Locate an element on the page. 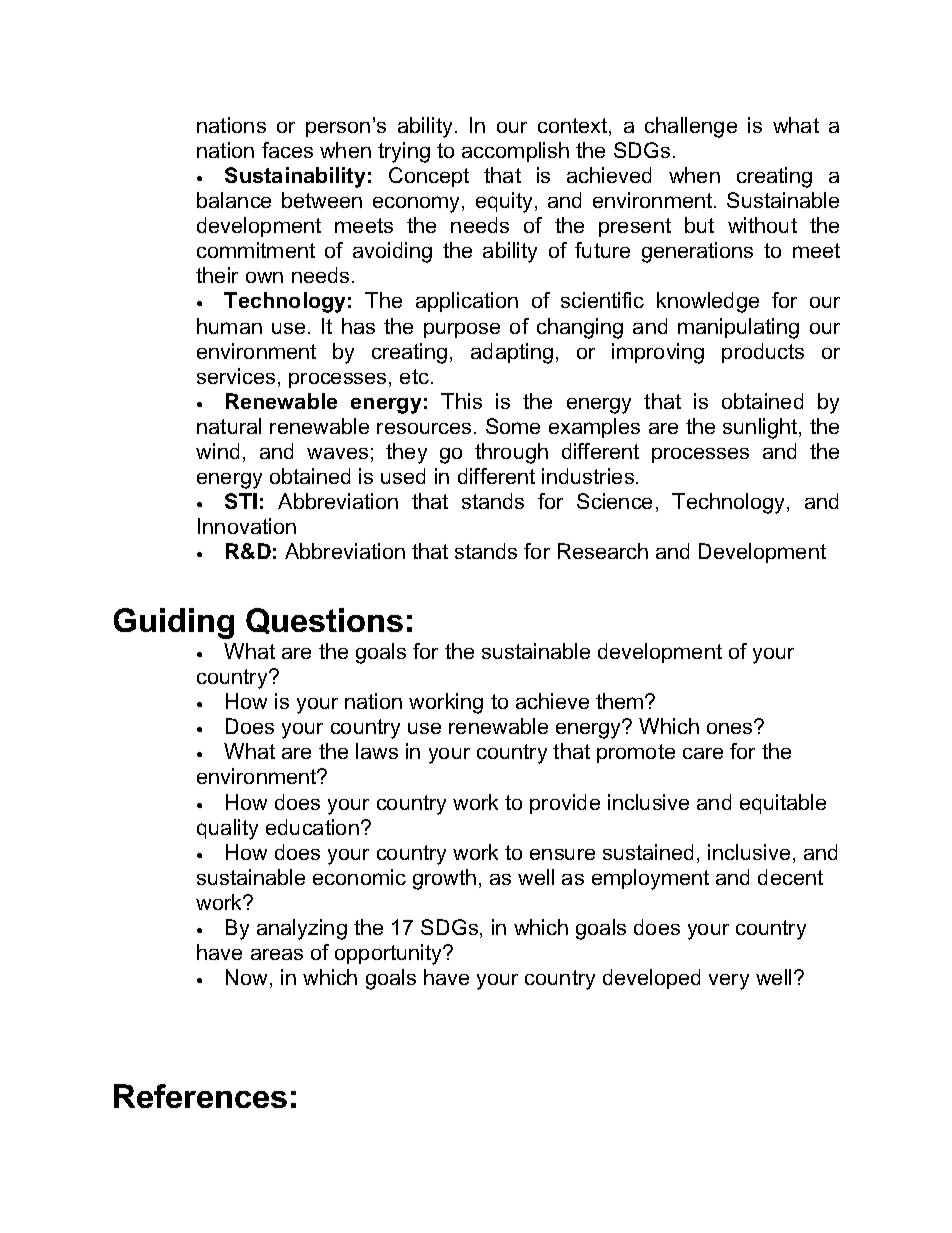 Image resolution: width=952 pixels, height=1233 pixels. care is located at coordinates (703, 753).
